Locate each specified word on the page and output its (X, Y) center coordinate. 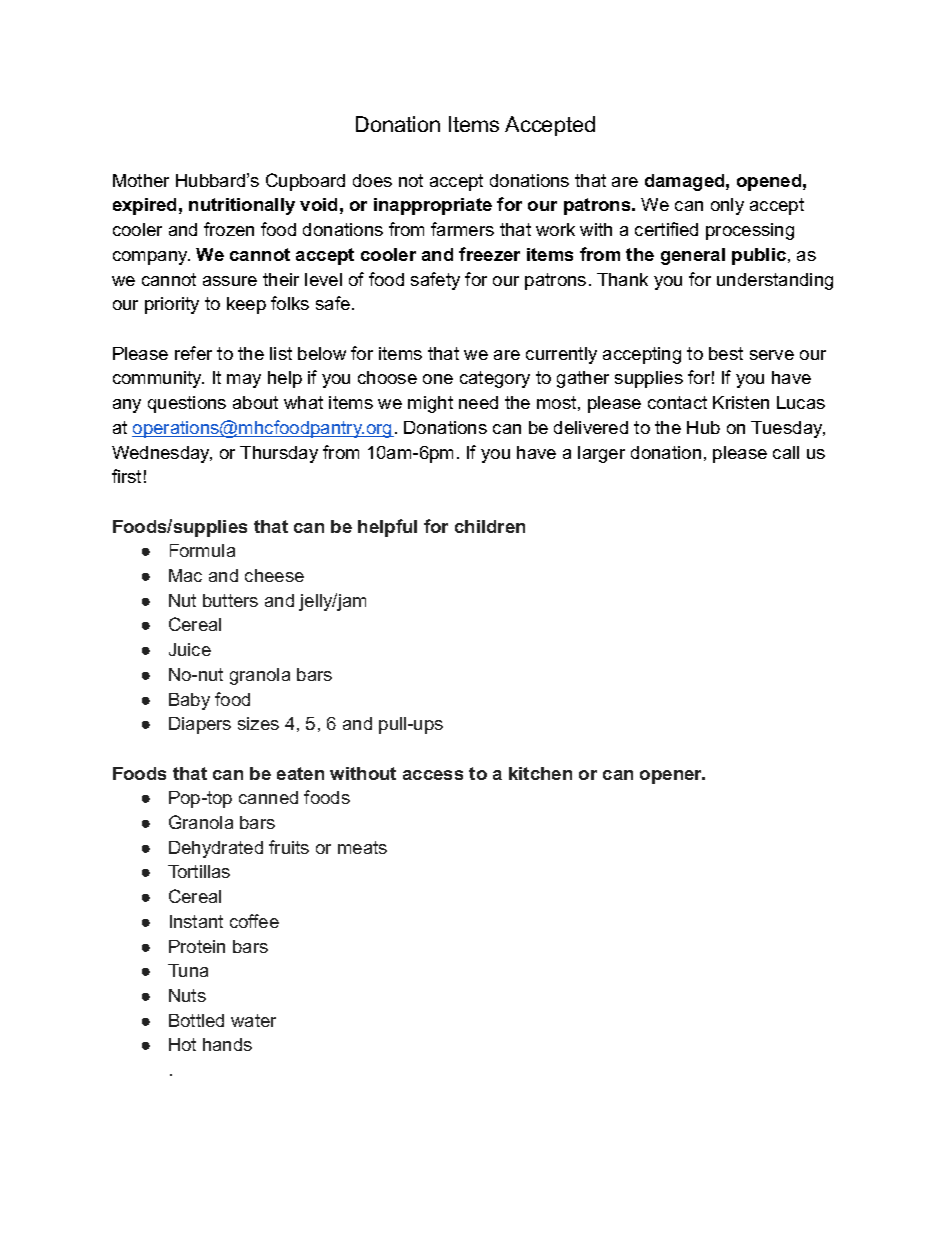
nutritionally (242, 206)
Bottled (196, 1020)
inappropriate (433, 206)
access (433, 775)
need (478, 402)
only (727, 206)
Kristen (741, 402)
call (786, 452)
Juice (190, 649)
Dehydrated (216, 849)
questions (187, 404)
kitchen (540, 773)
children (490, 526)
